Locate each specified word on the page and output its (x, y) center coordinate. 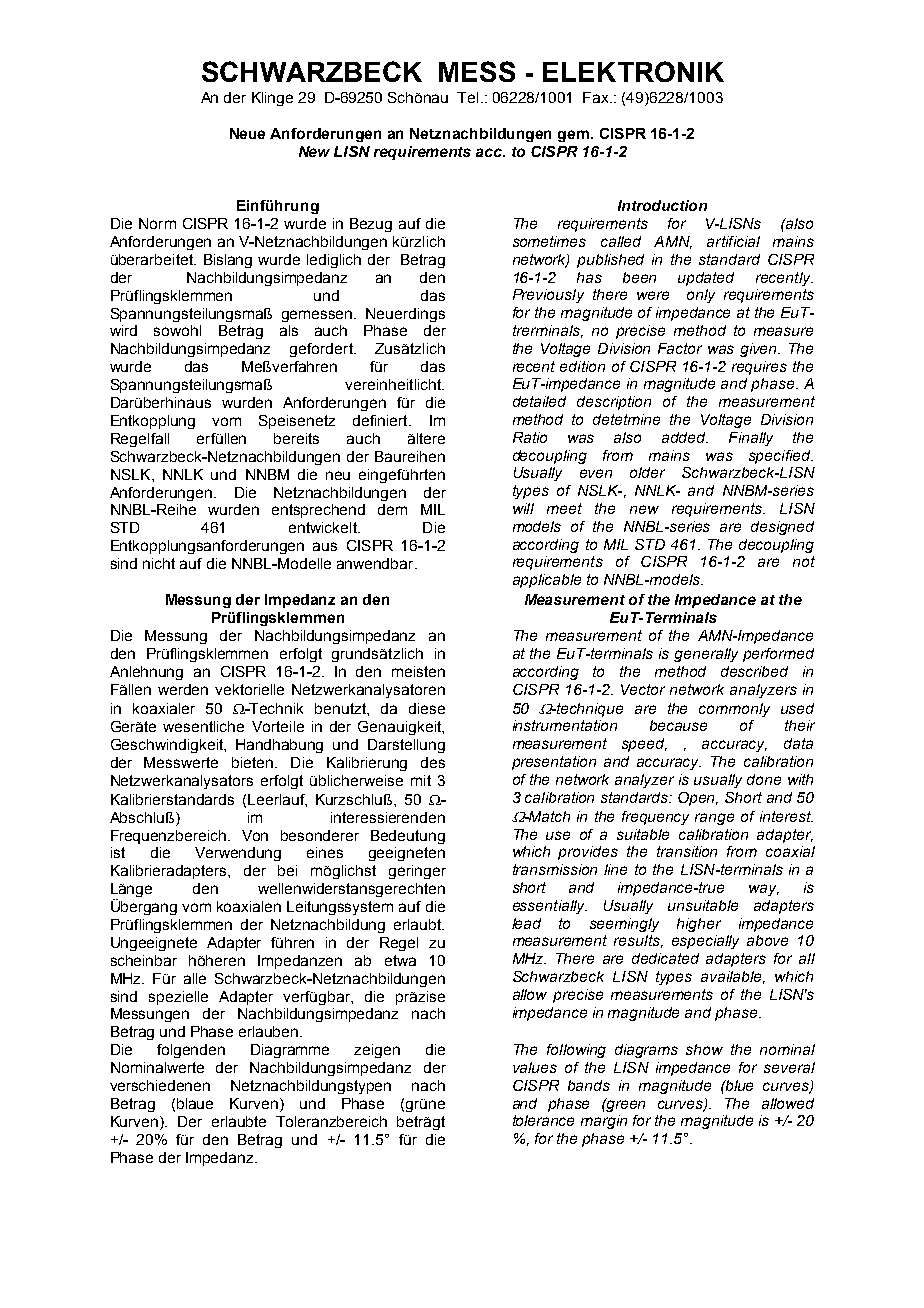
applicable (547, 581)
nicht (159, 563)
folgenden (191, 1051)
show (704, 1049)
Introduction (662, 205)
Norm (157, 223)
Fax (597, 97)
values (535, 1067)
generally (706, 655)
